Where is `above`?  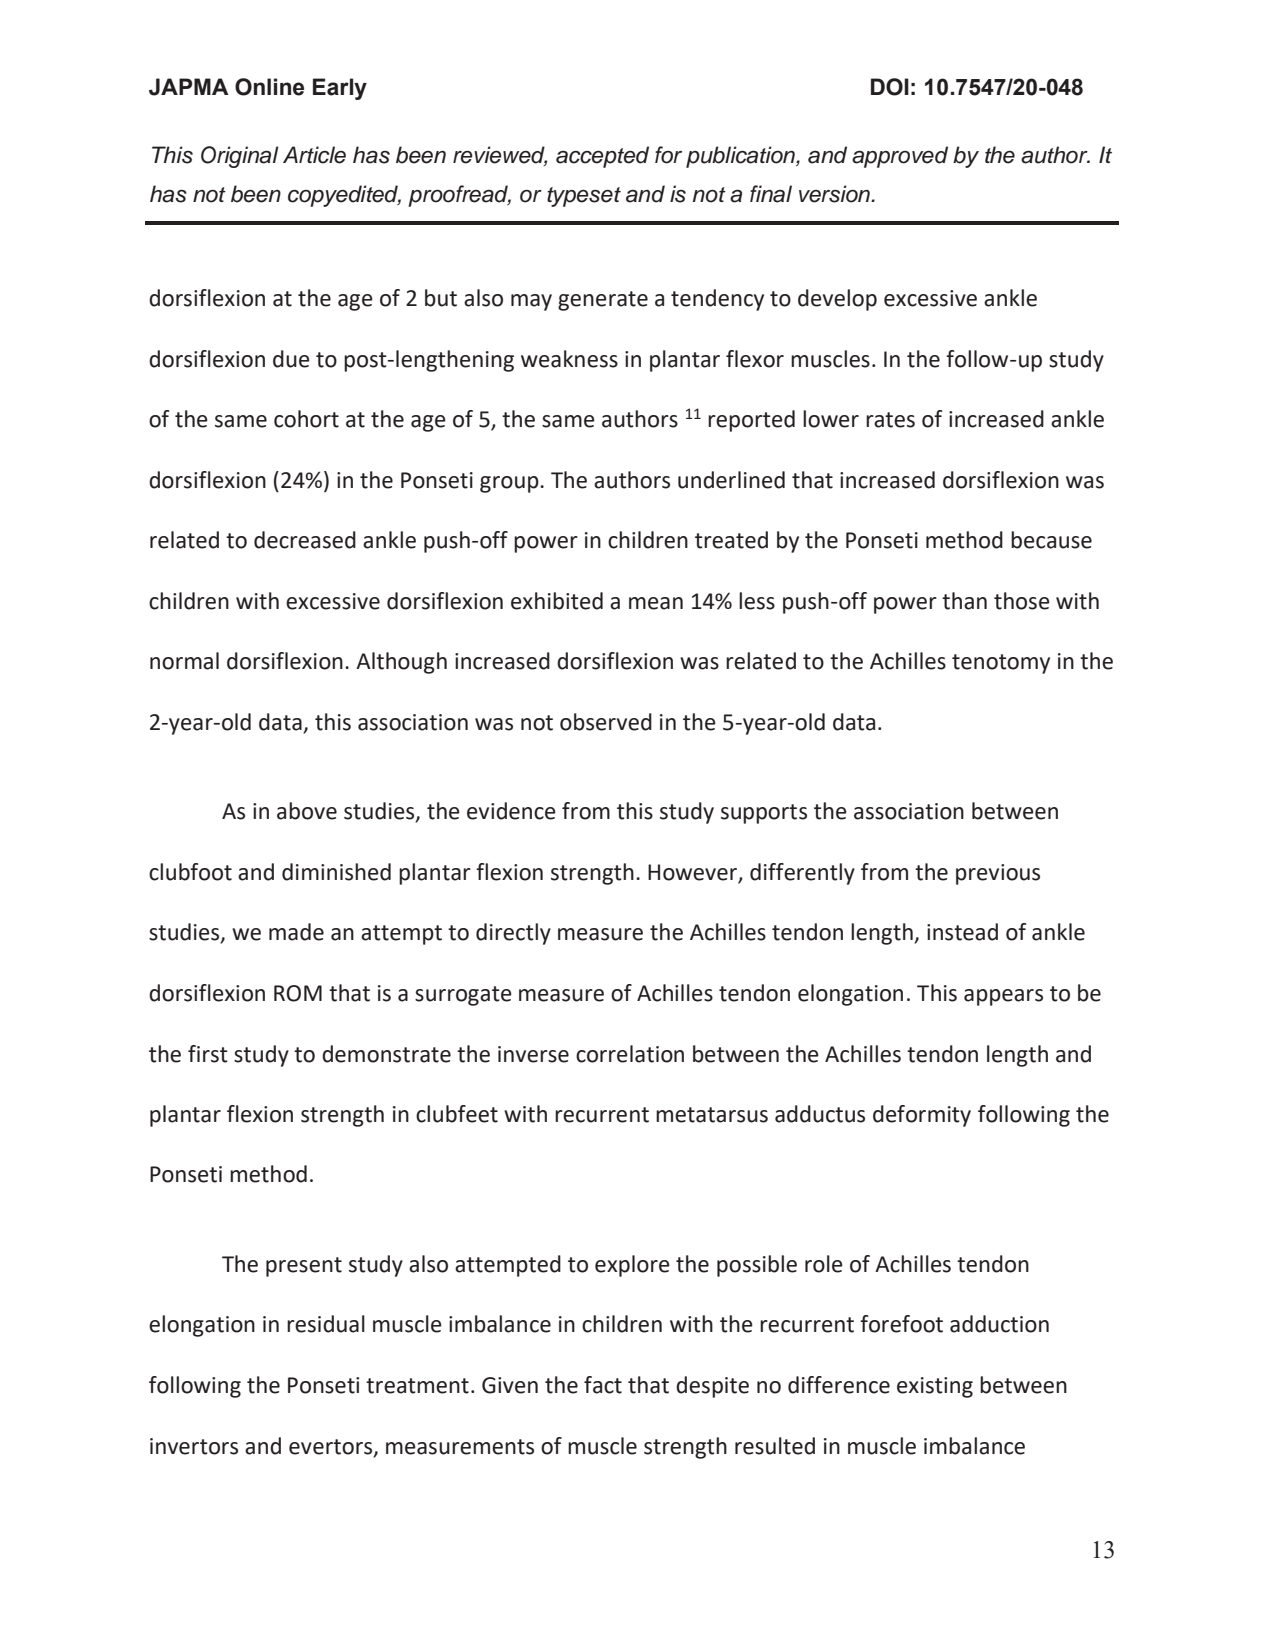 above is located at coordinates (307, 811).
